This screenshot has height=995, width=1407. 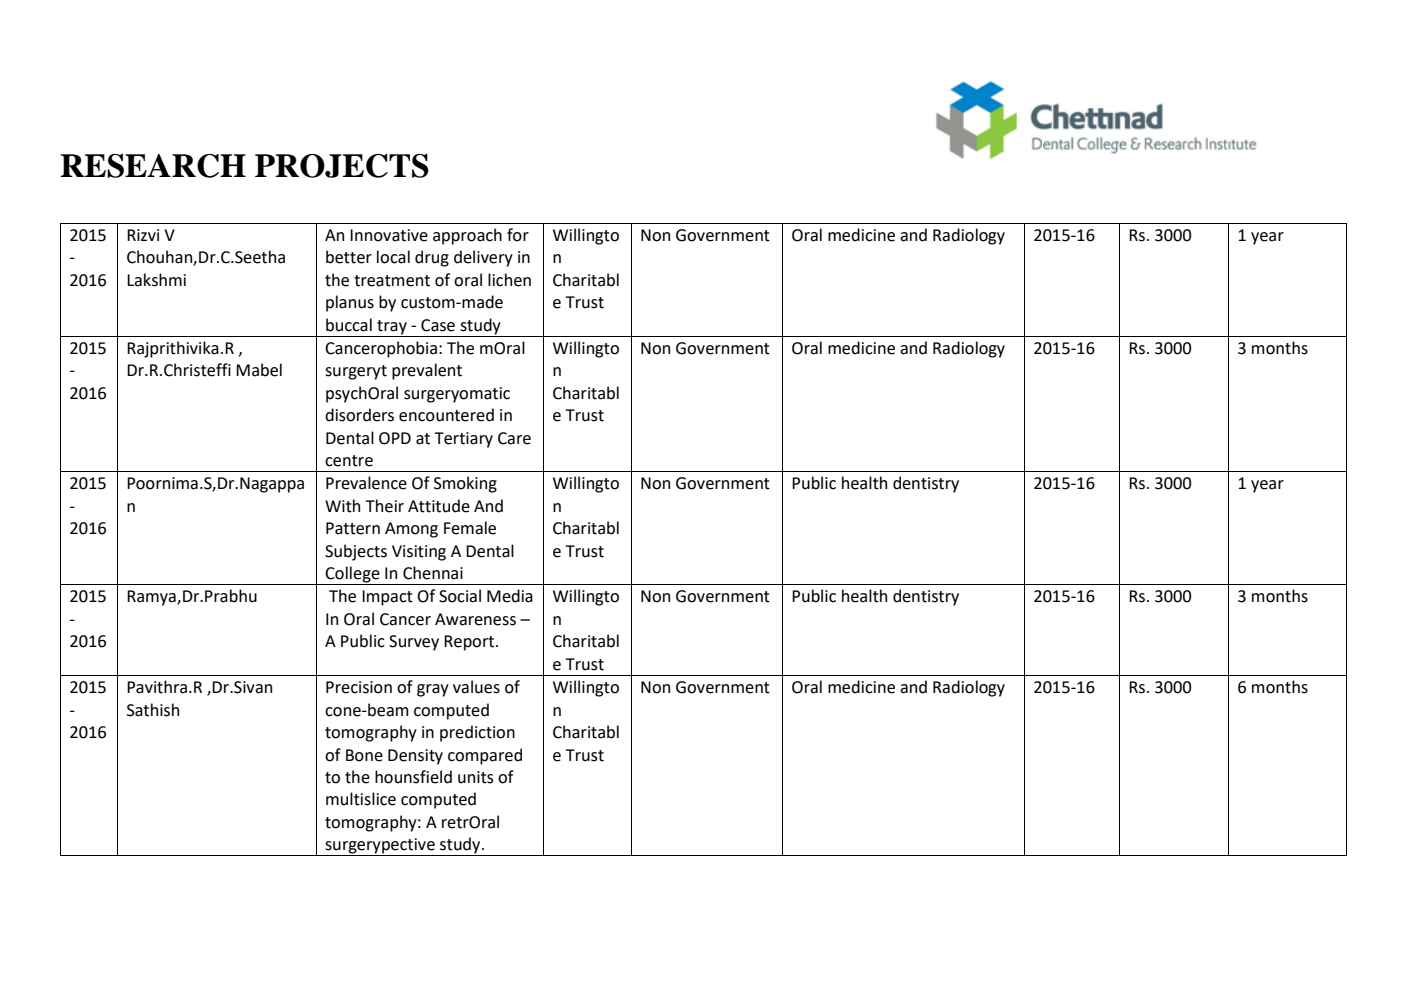 I want to click on RESEARCH, so click(x=153, y=166).
